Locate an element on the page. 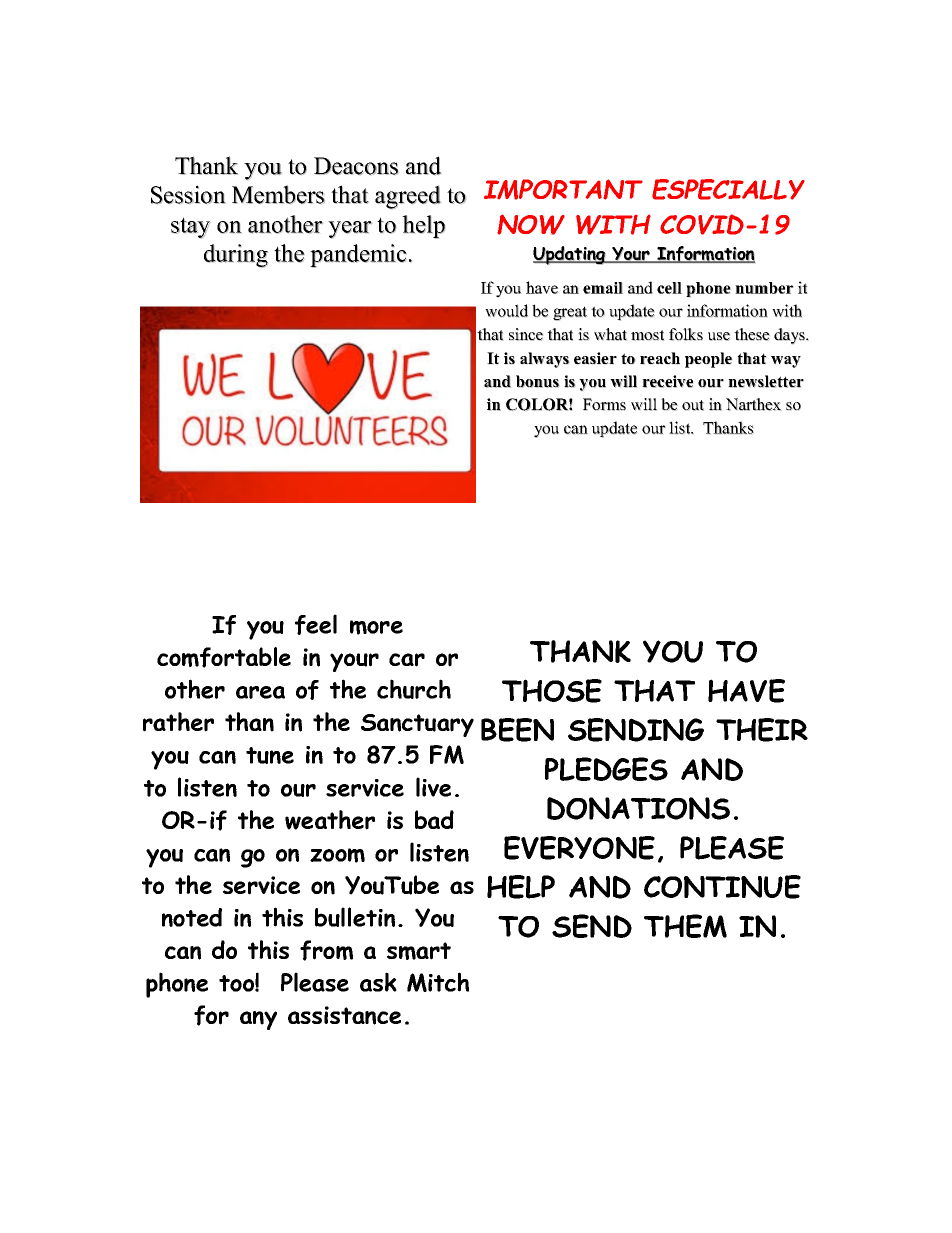  feel is located at coordinates (316, 624).
